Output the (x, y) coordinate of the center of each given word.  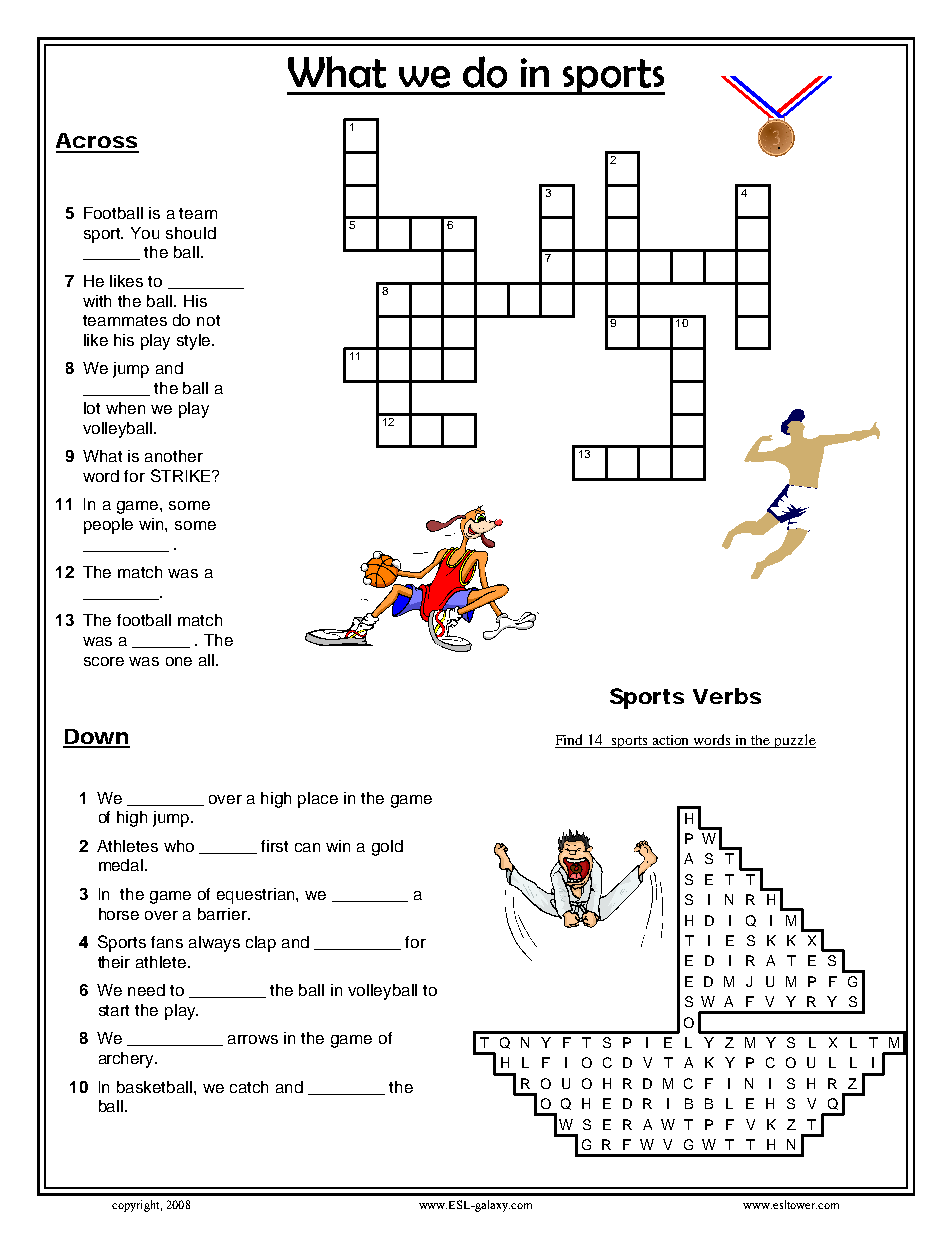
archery (128, 1060)
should (191, 233)
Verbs (727, 696)
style (195, 342)
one (179, 661)
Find (570, 741)
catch (249, 1087)
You (145, 233)
